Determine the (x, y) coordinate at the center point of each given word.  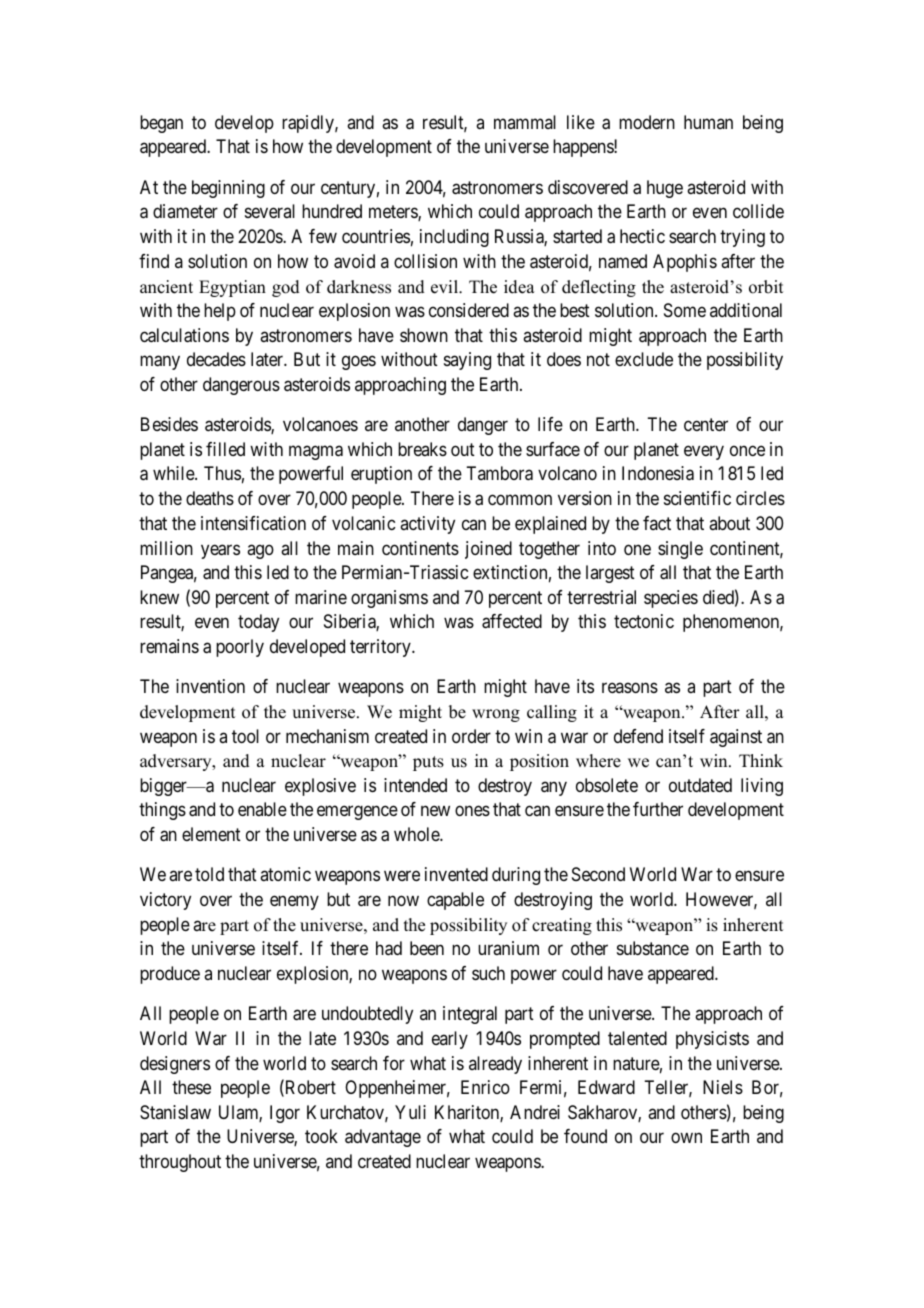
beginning (228, 189)
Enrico (485, 1087)
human (708, 122)
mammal (525, 122)
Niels (723, 1087)
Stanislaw (175, 1112)
